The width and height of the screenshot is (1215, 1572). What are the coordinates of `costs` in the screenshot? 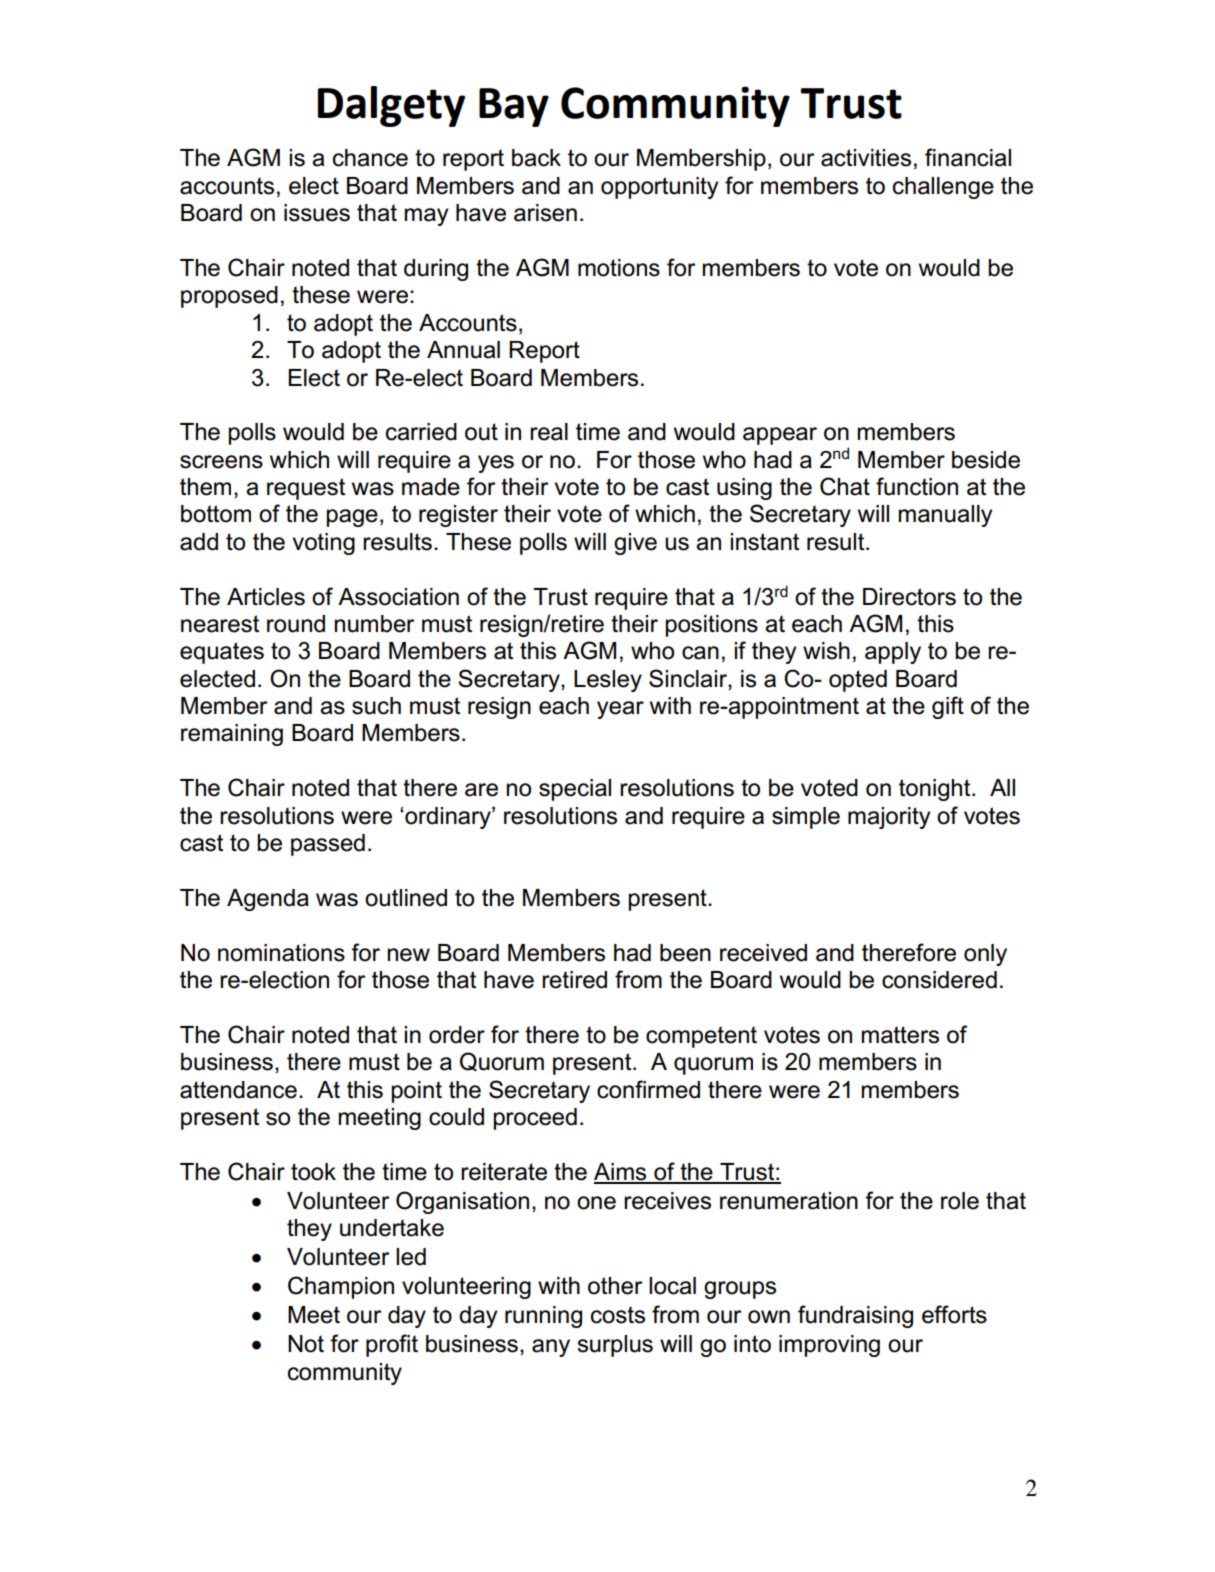 It's located at (618, 1315).
